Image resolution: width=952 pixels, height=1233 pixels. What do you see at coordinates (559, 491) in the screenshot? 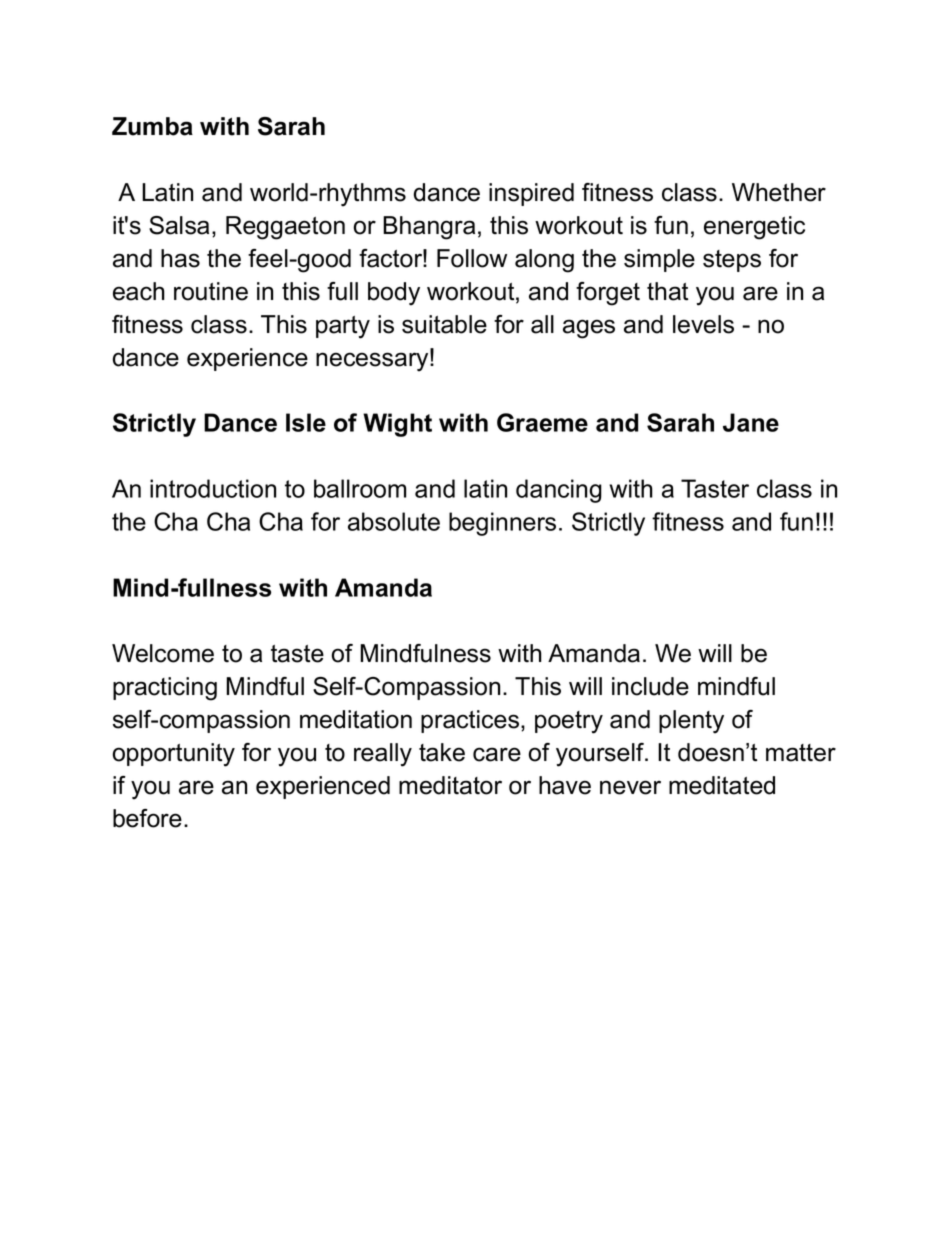
I see `dancing` at bounding box center [559, 491].
